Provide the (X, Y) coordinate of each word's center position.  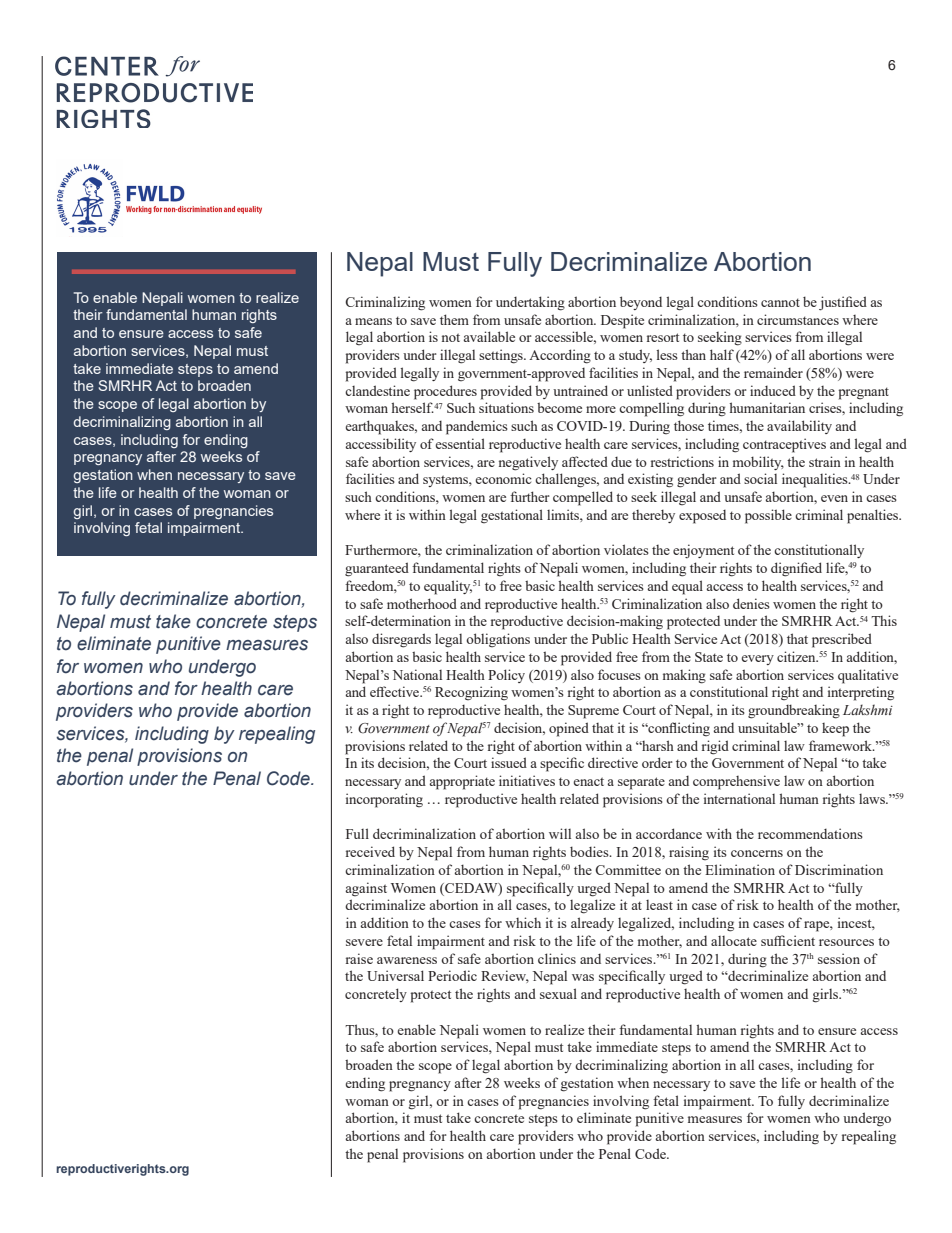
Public (610, 638)
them (454, 319)
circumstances (798, 319)
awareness (407, 960)
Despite (622, 321)
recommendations (810, 833)
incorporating (384, 800)
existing (650, 480)
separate (641, 783)
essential (460, 443)
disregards (401, 640)
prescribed (842, 640)
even (834, 498)
